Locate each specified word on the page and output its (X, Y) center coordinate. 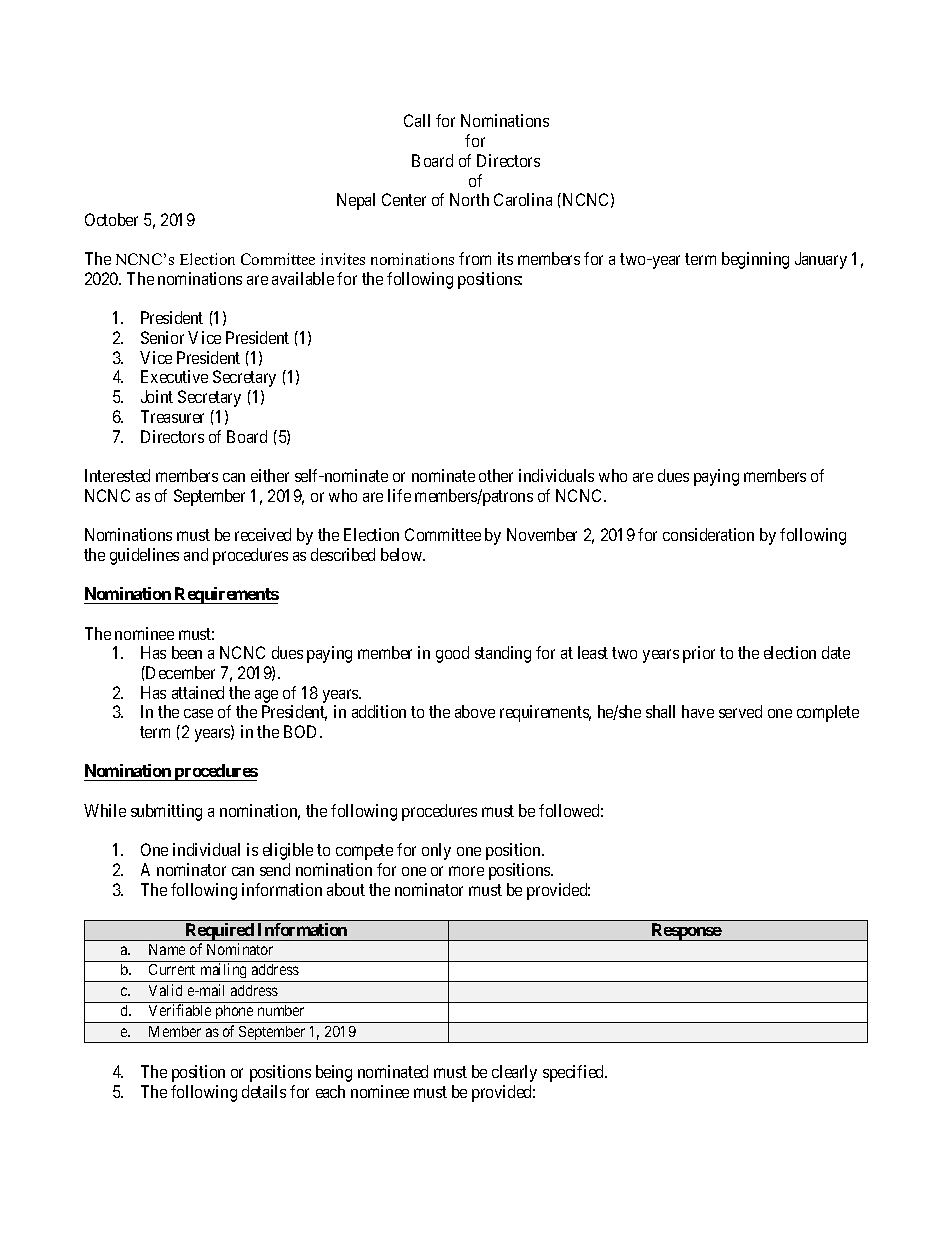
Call (417, 120)
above (475, 711)
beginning (755, 260)
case (198, 713)
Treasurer (172, 416)
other (496, 475)
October (111, 219)
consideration (708, 534)
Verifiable (180, 1010)
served (740, 711)
